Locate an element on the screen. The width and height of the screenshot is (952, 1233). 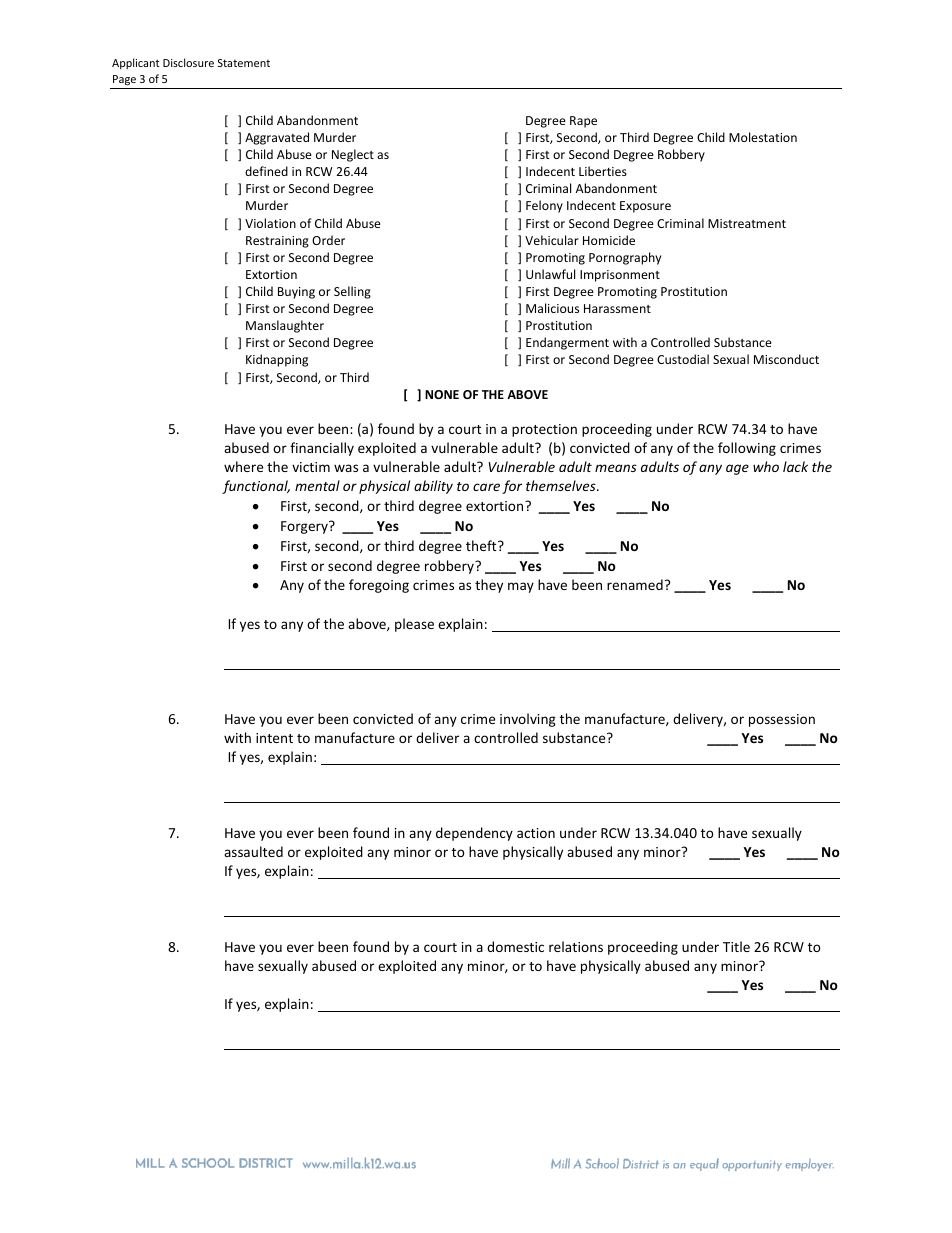
ability is located at coordinates (433, 487).
